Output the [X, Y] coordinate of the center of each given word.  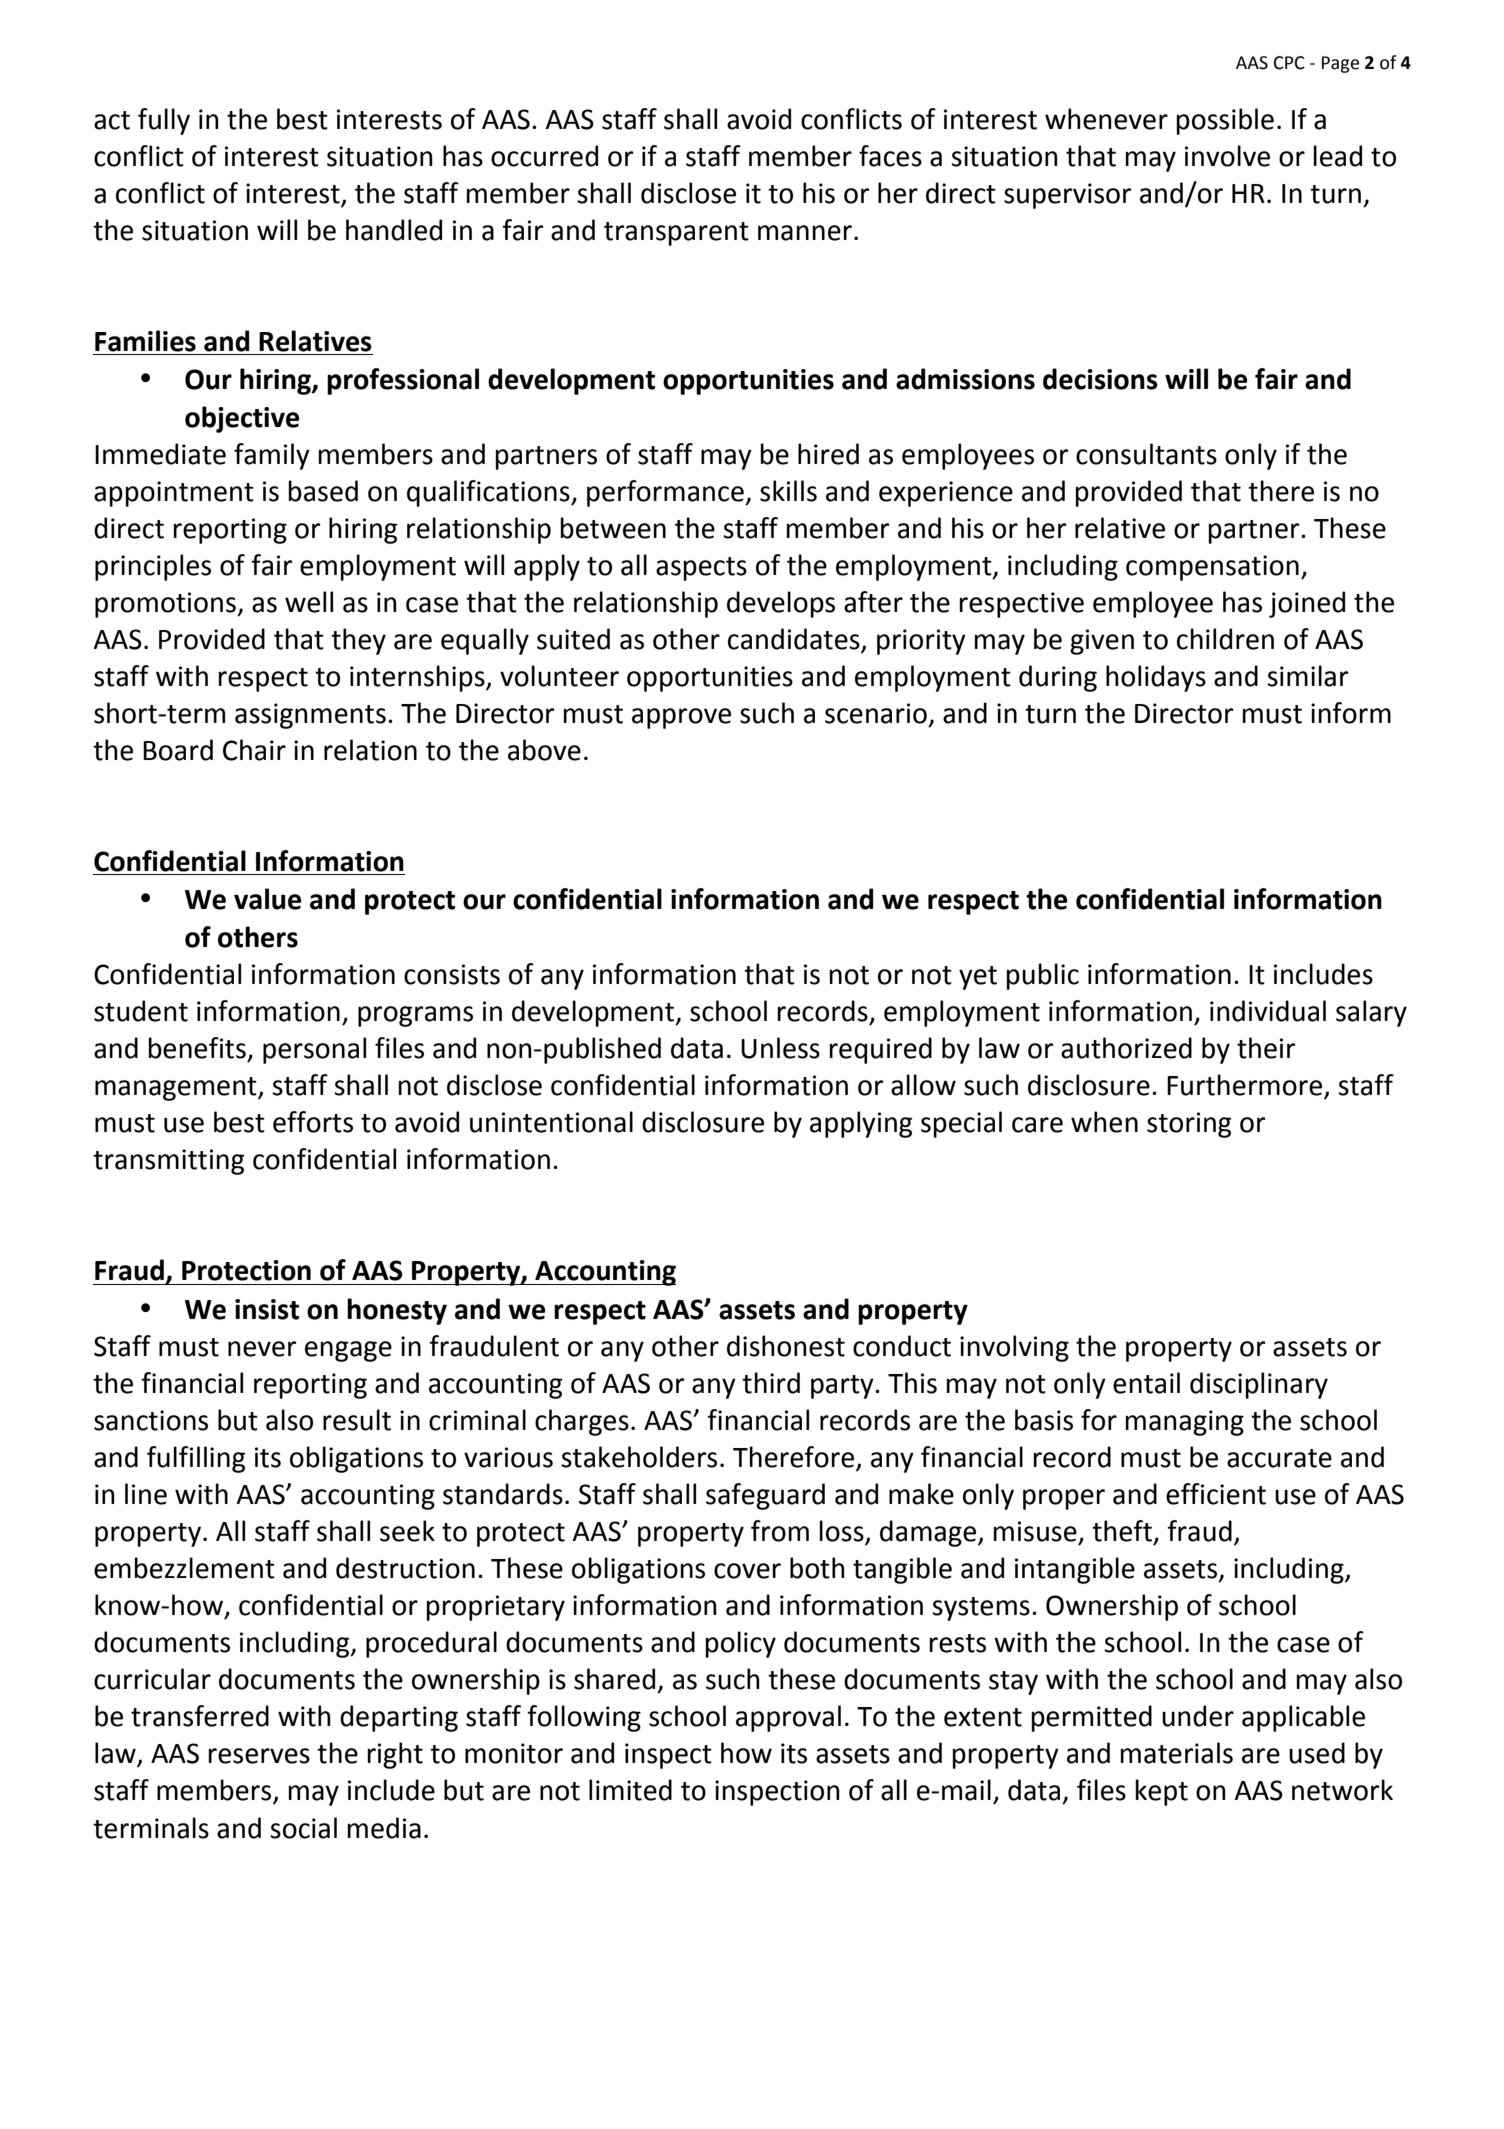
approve [681, 718]
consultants [1146, 454]
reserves [259, 1756]
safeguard [765, 1496]
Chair [254, 750]
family [272, 456]
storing [1189, 1125]
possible [1225, 121]
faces [890, 156]
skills [788, 491]
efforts [313, 1122]
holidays [1156, 678]
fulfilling [196, 1459]
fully [164, 121]
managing [1184, 1423]
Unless [780, 1048]
